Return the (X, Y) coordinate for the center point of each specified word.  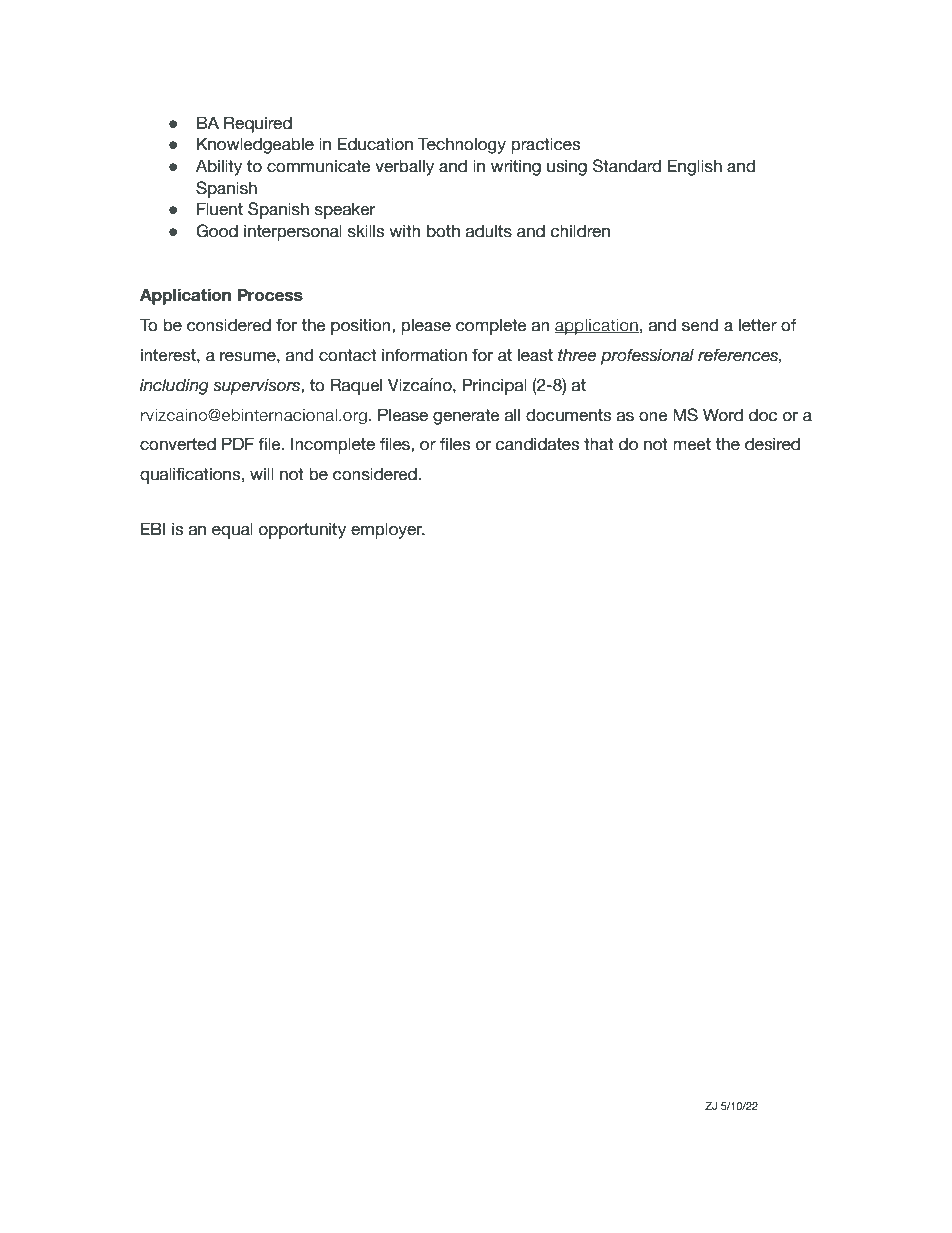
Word (723, 415)
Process (270, 295)
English (695, 167)
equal (232, 531)
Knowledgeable (255, 145)
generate (466, 417)
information (424, 355)
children (580, 231)
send (700, 325)
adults (489, 231)
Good (217, 231)
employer (387, 531)
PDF (238, 443)
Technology (462, 145)
